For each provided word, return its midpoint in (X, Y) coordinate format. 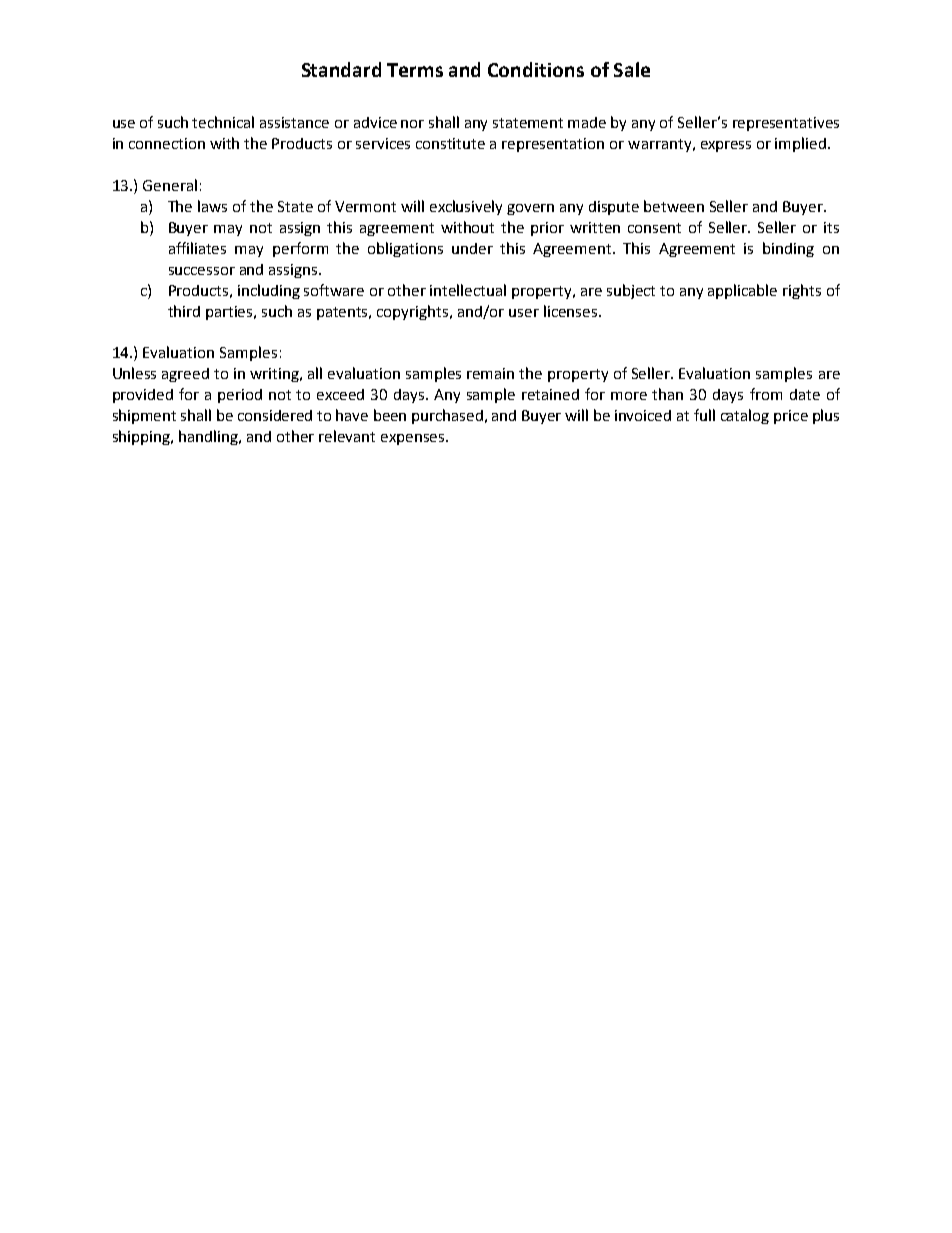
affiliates (197, 248)
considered (275, 415)
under (472, 248)
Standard (341, 69)
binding (788, 249)
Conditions (536, 69)
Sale (632, 69)
